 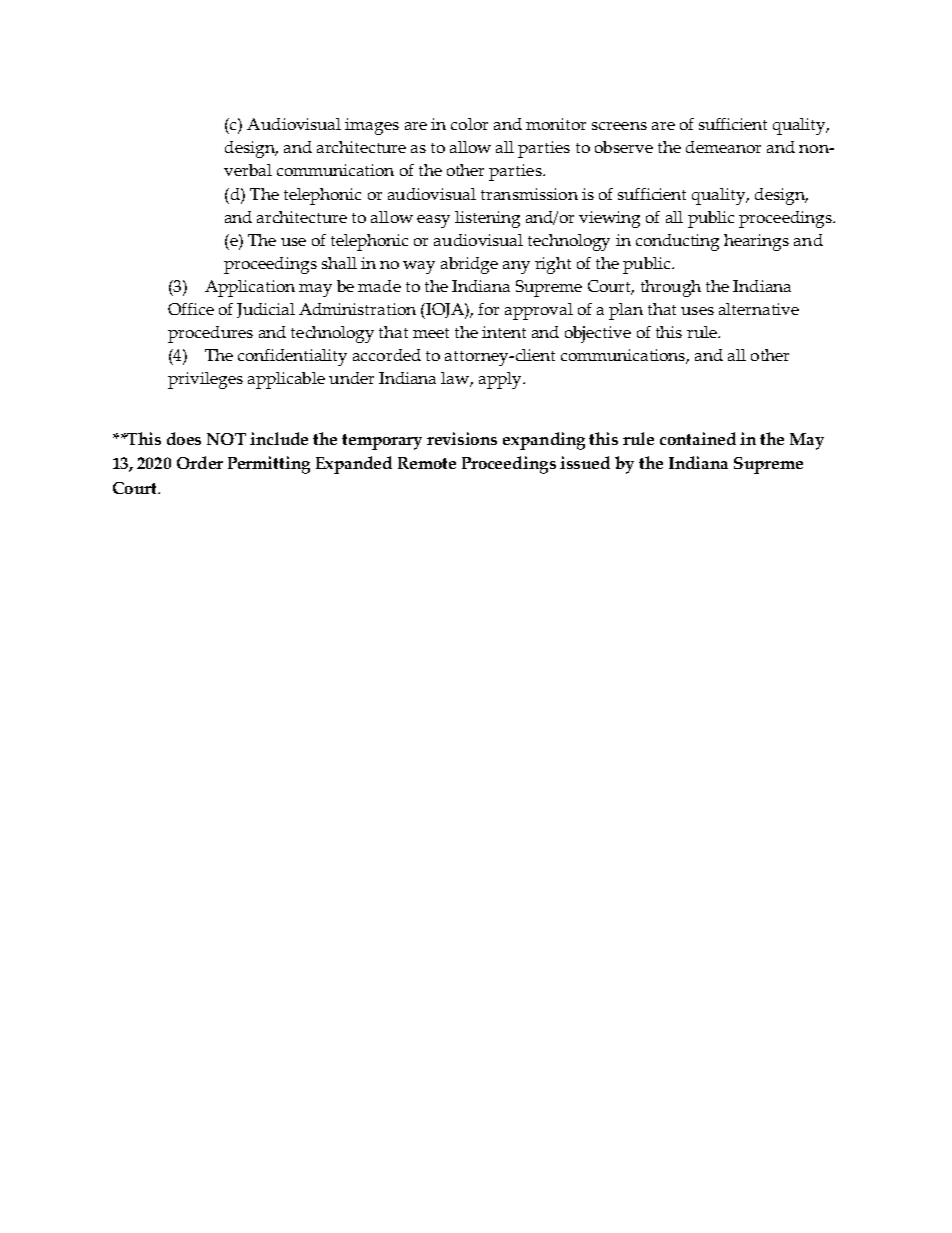 I want to click on color, so click(x=469, y=124).
